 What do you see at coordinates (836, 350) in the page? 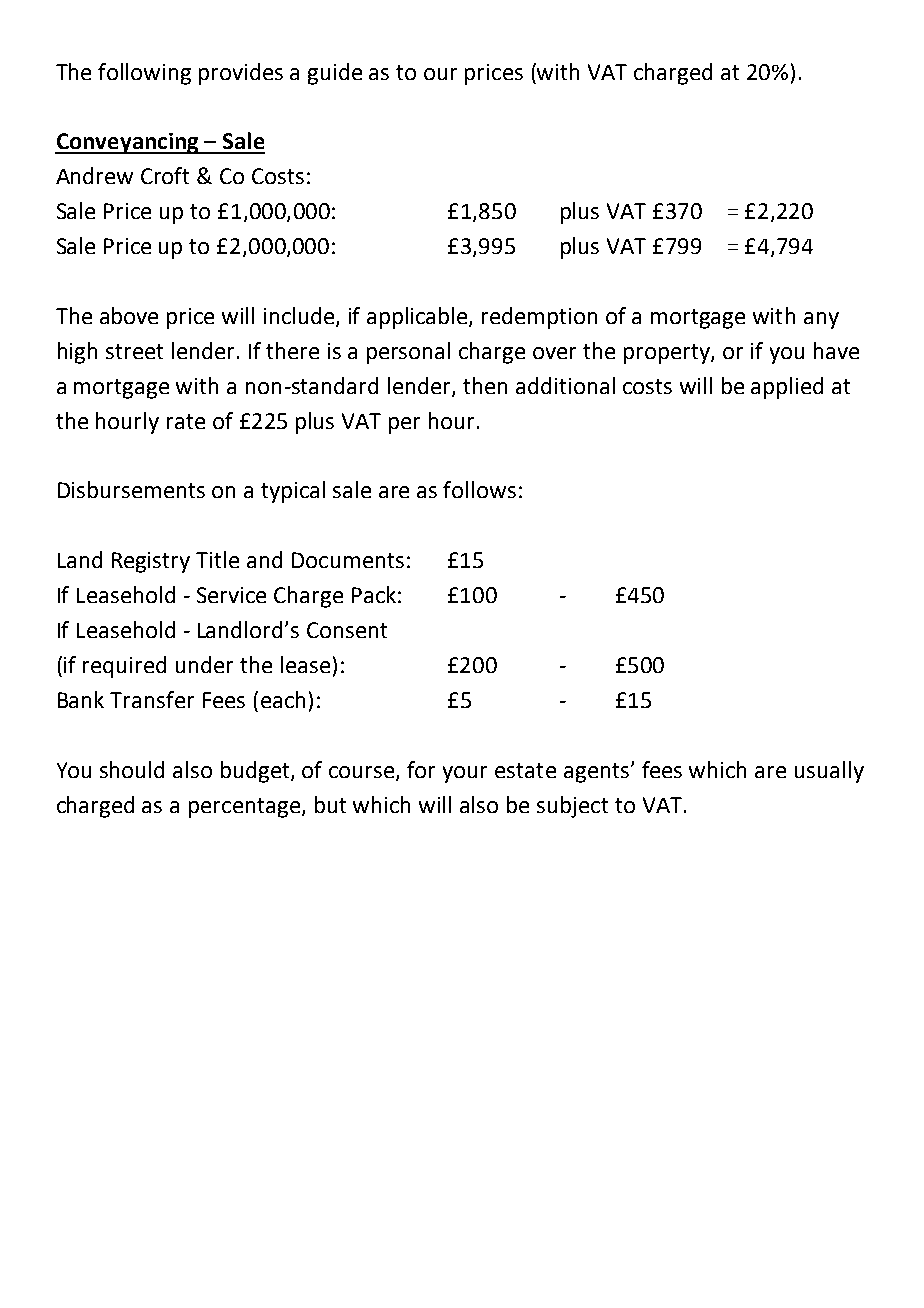
I see `have` at bounding box center [836, 350].
